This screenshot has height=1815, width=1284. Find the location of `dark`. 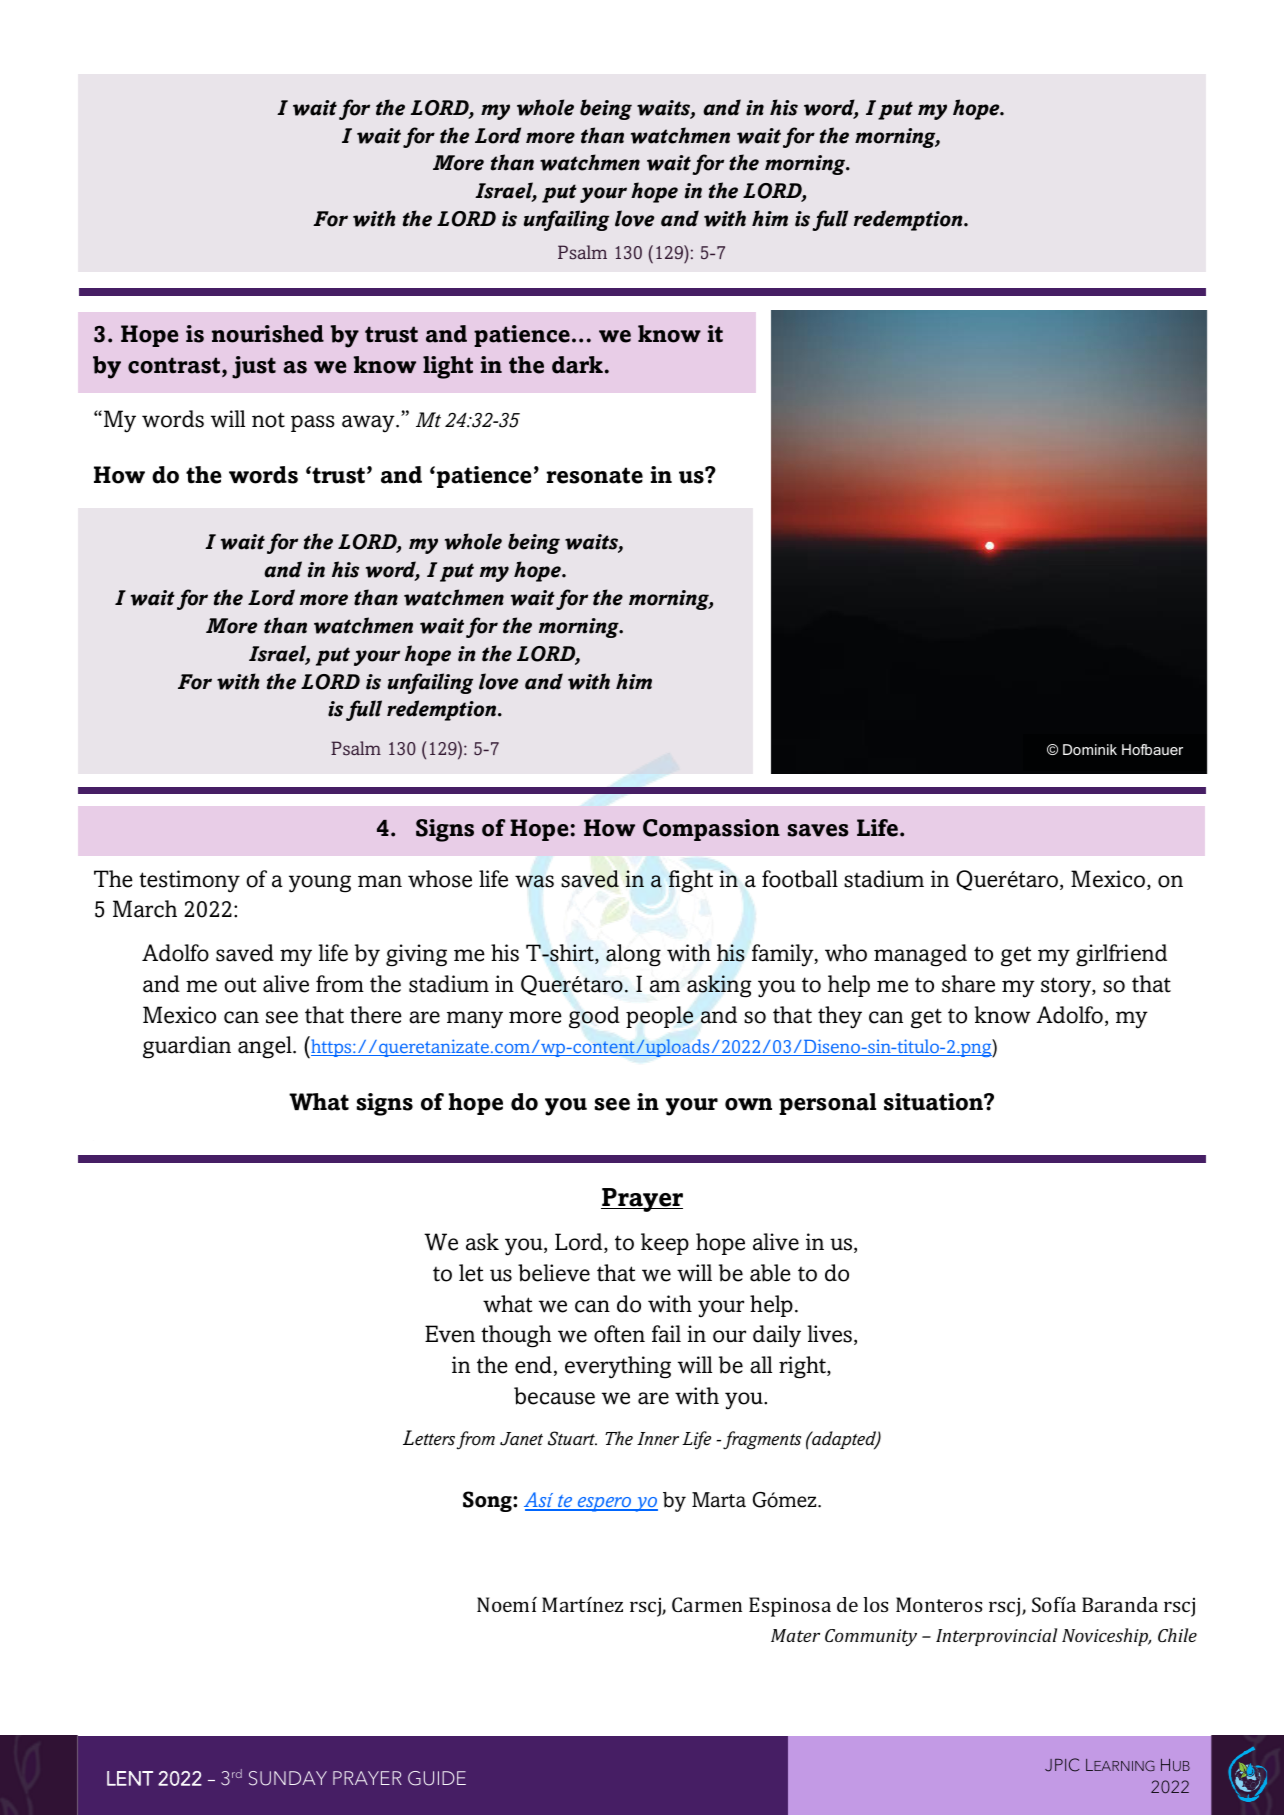

dark is located at coordinates (577, 365).
